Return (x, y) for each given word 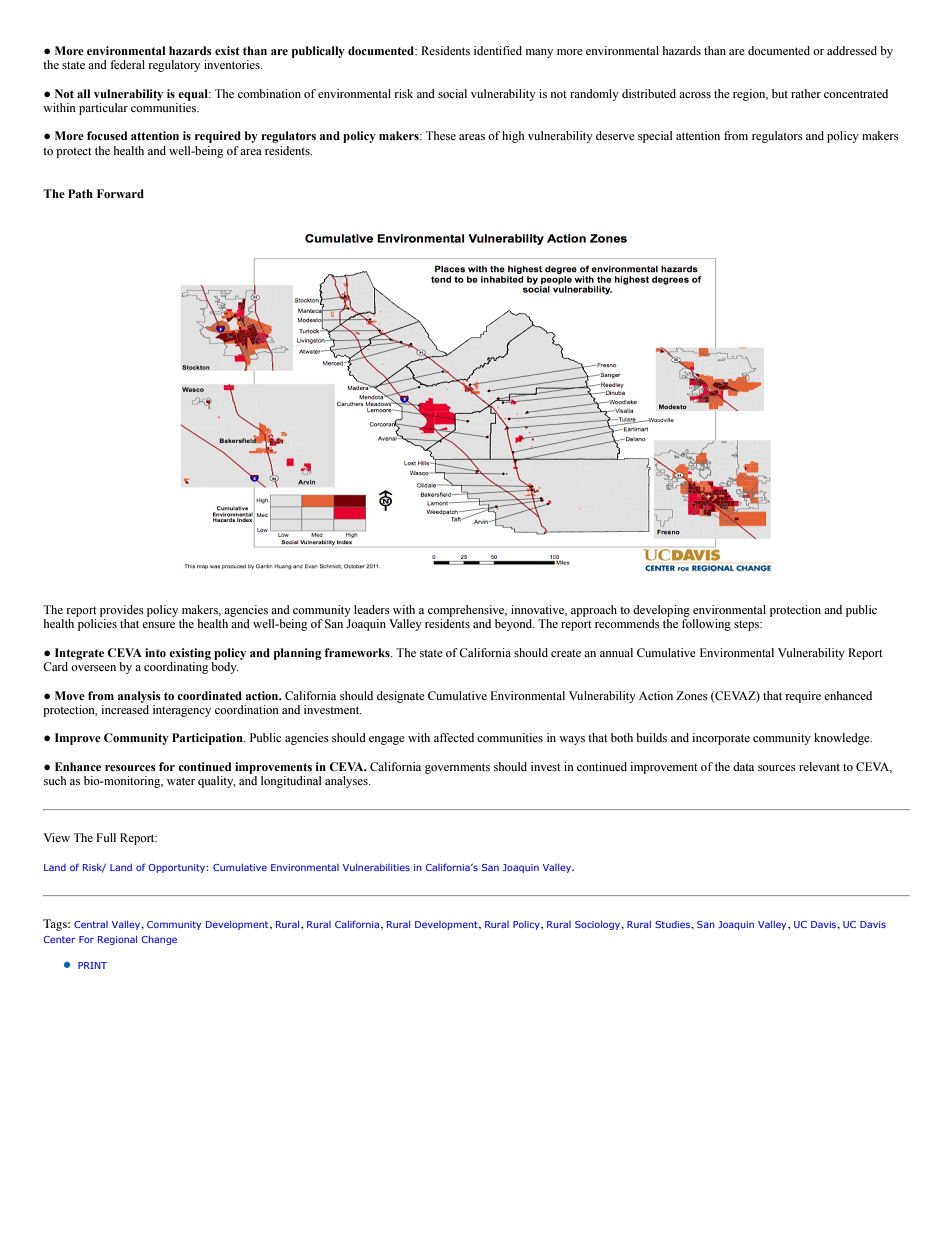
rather (806, 93)
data (743, 766)
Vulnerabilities (376, 867)
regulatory (174, 66)
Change (159, 940)
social (452, 93)
